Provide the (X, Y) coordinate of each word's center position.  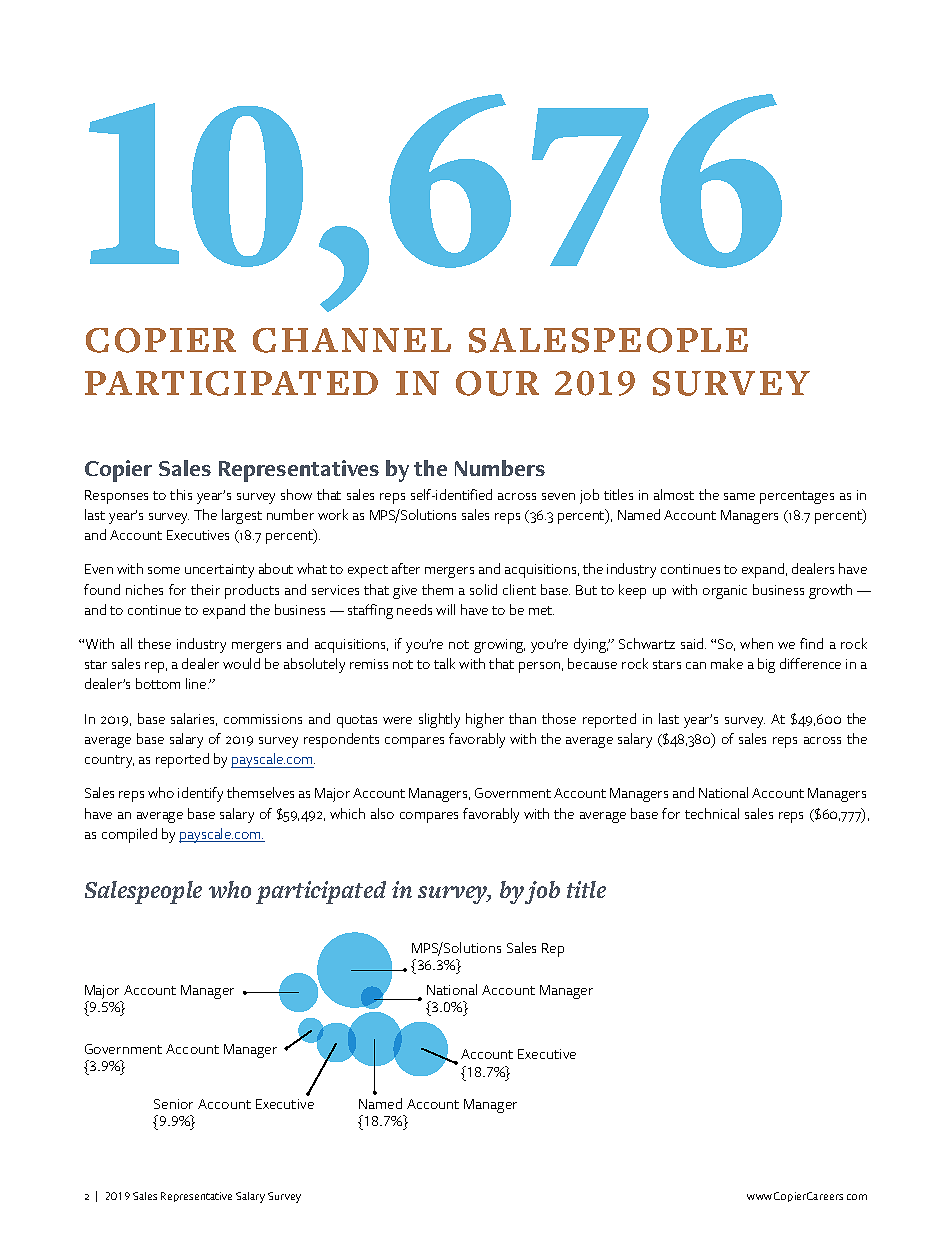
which (347, 813)
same (739, 496)
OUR (497, 383)
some (164, 570)
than (522, 718)
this (181, 494)
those (559, 718)
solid (483, 589)
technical (712, 813)
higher (485, 720)
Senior (173, 1104)
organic (725, 592)
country (109, 761)
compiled (129, 835)
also (382, 813)
